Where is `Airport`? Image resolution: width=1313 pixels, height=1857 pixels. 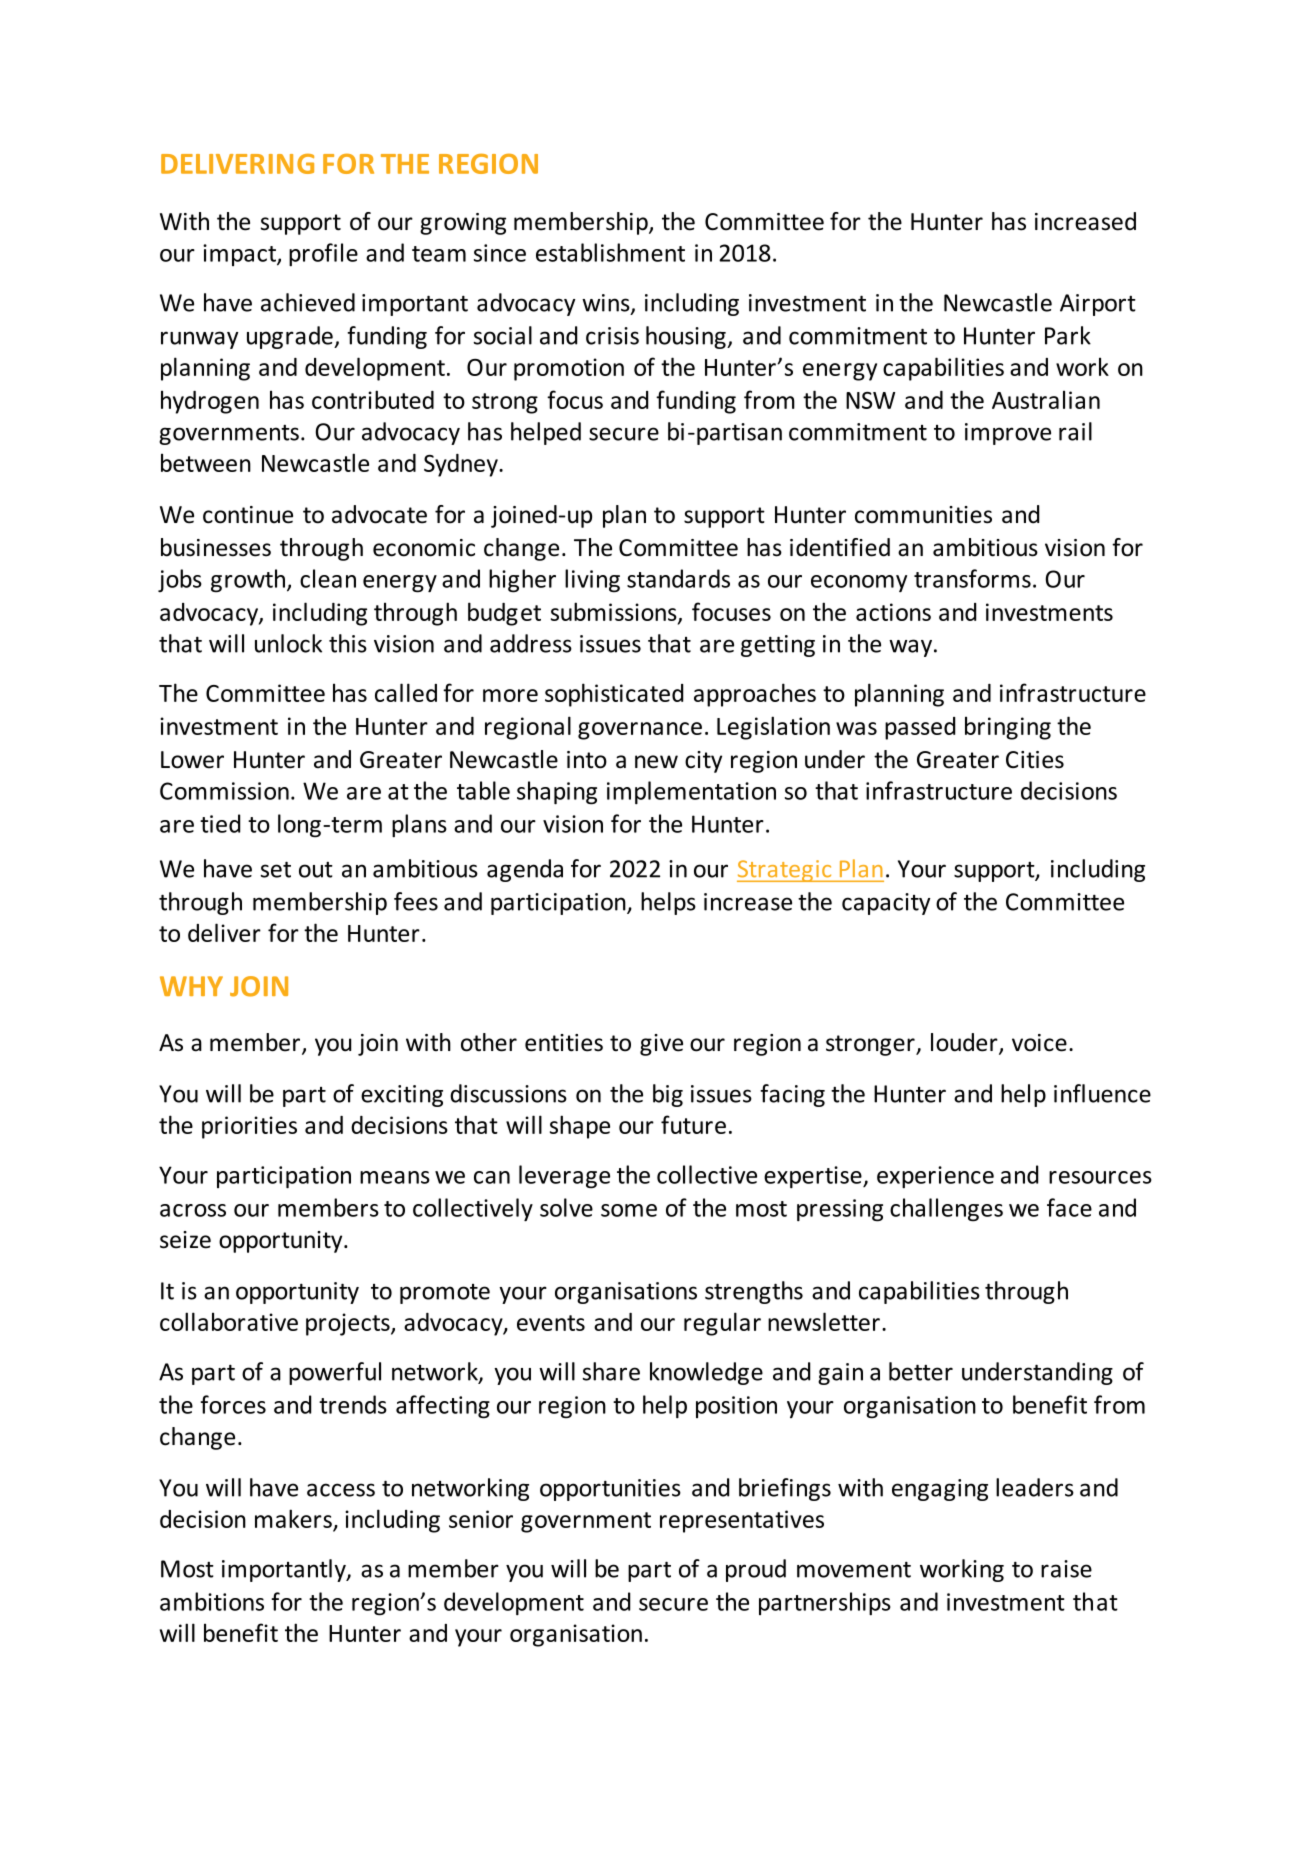 Airport is located at coordinates (1098, 305).
